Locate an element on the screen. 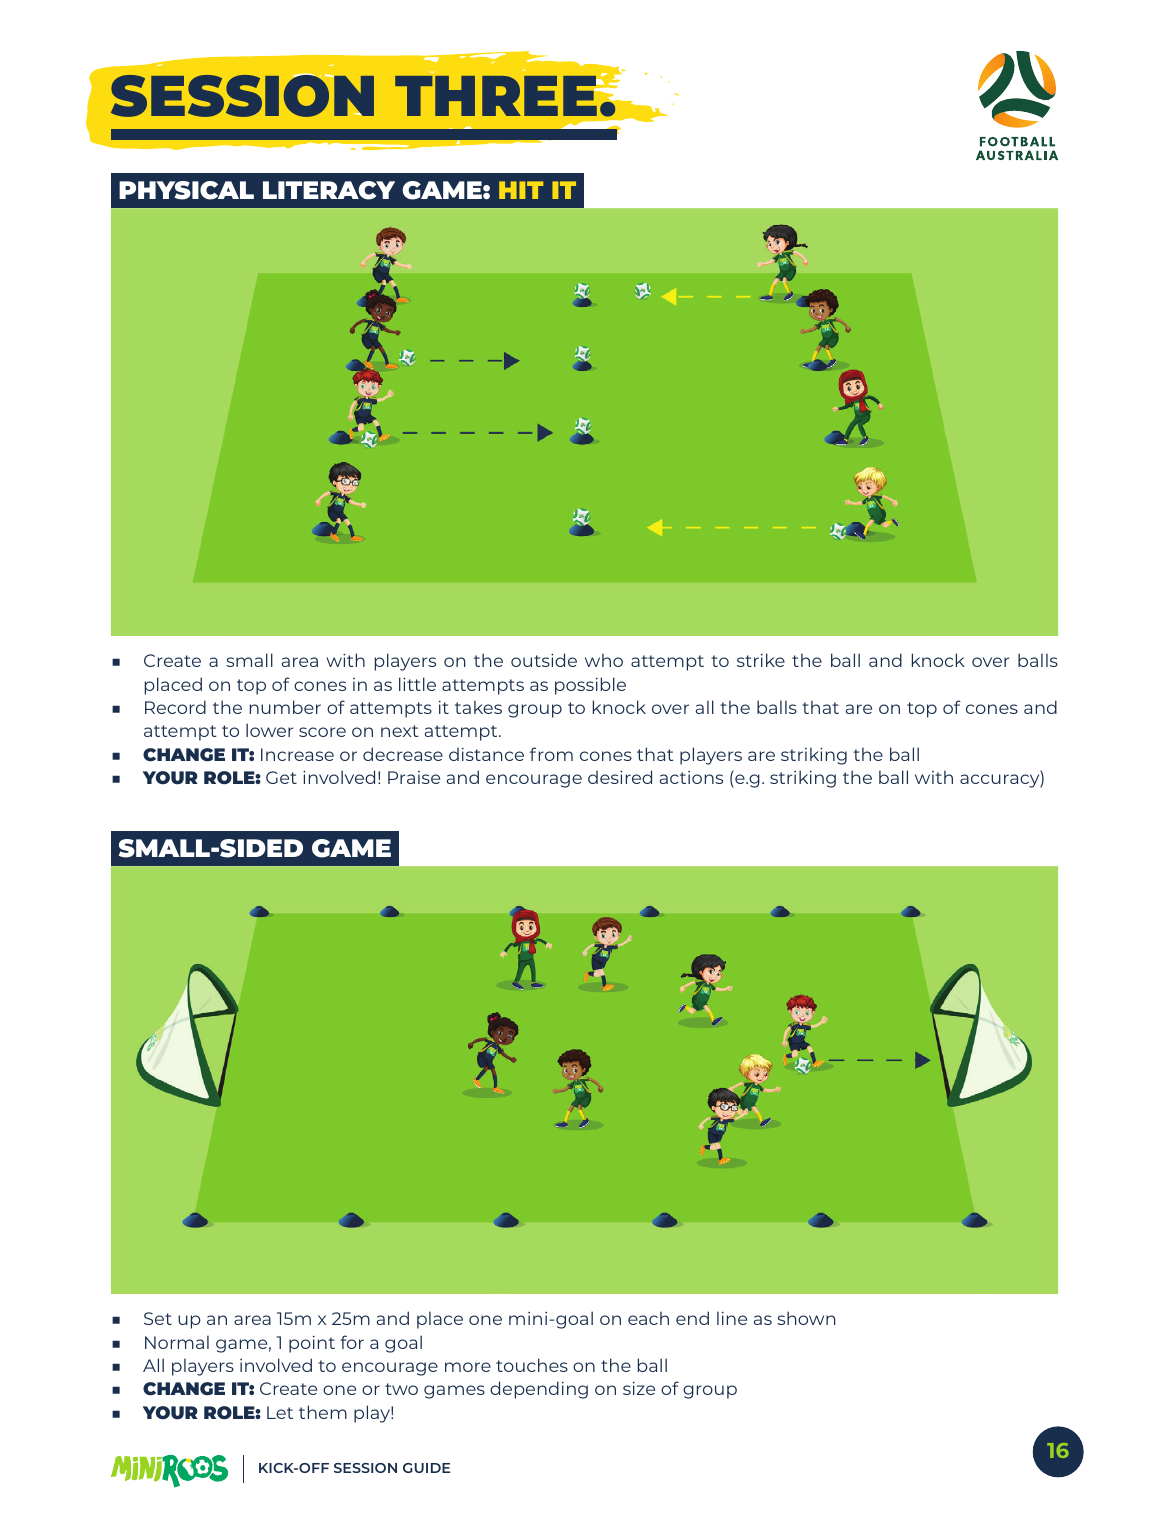 The image size is (1169, 1513). Let is located at coordinates (280, 1412).
